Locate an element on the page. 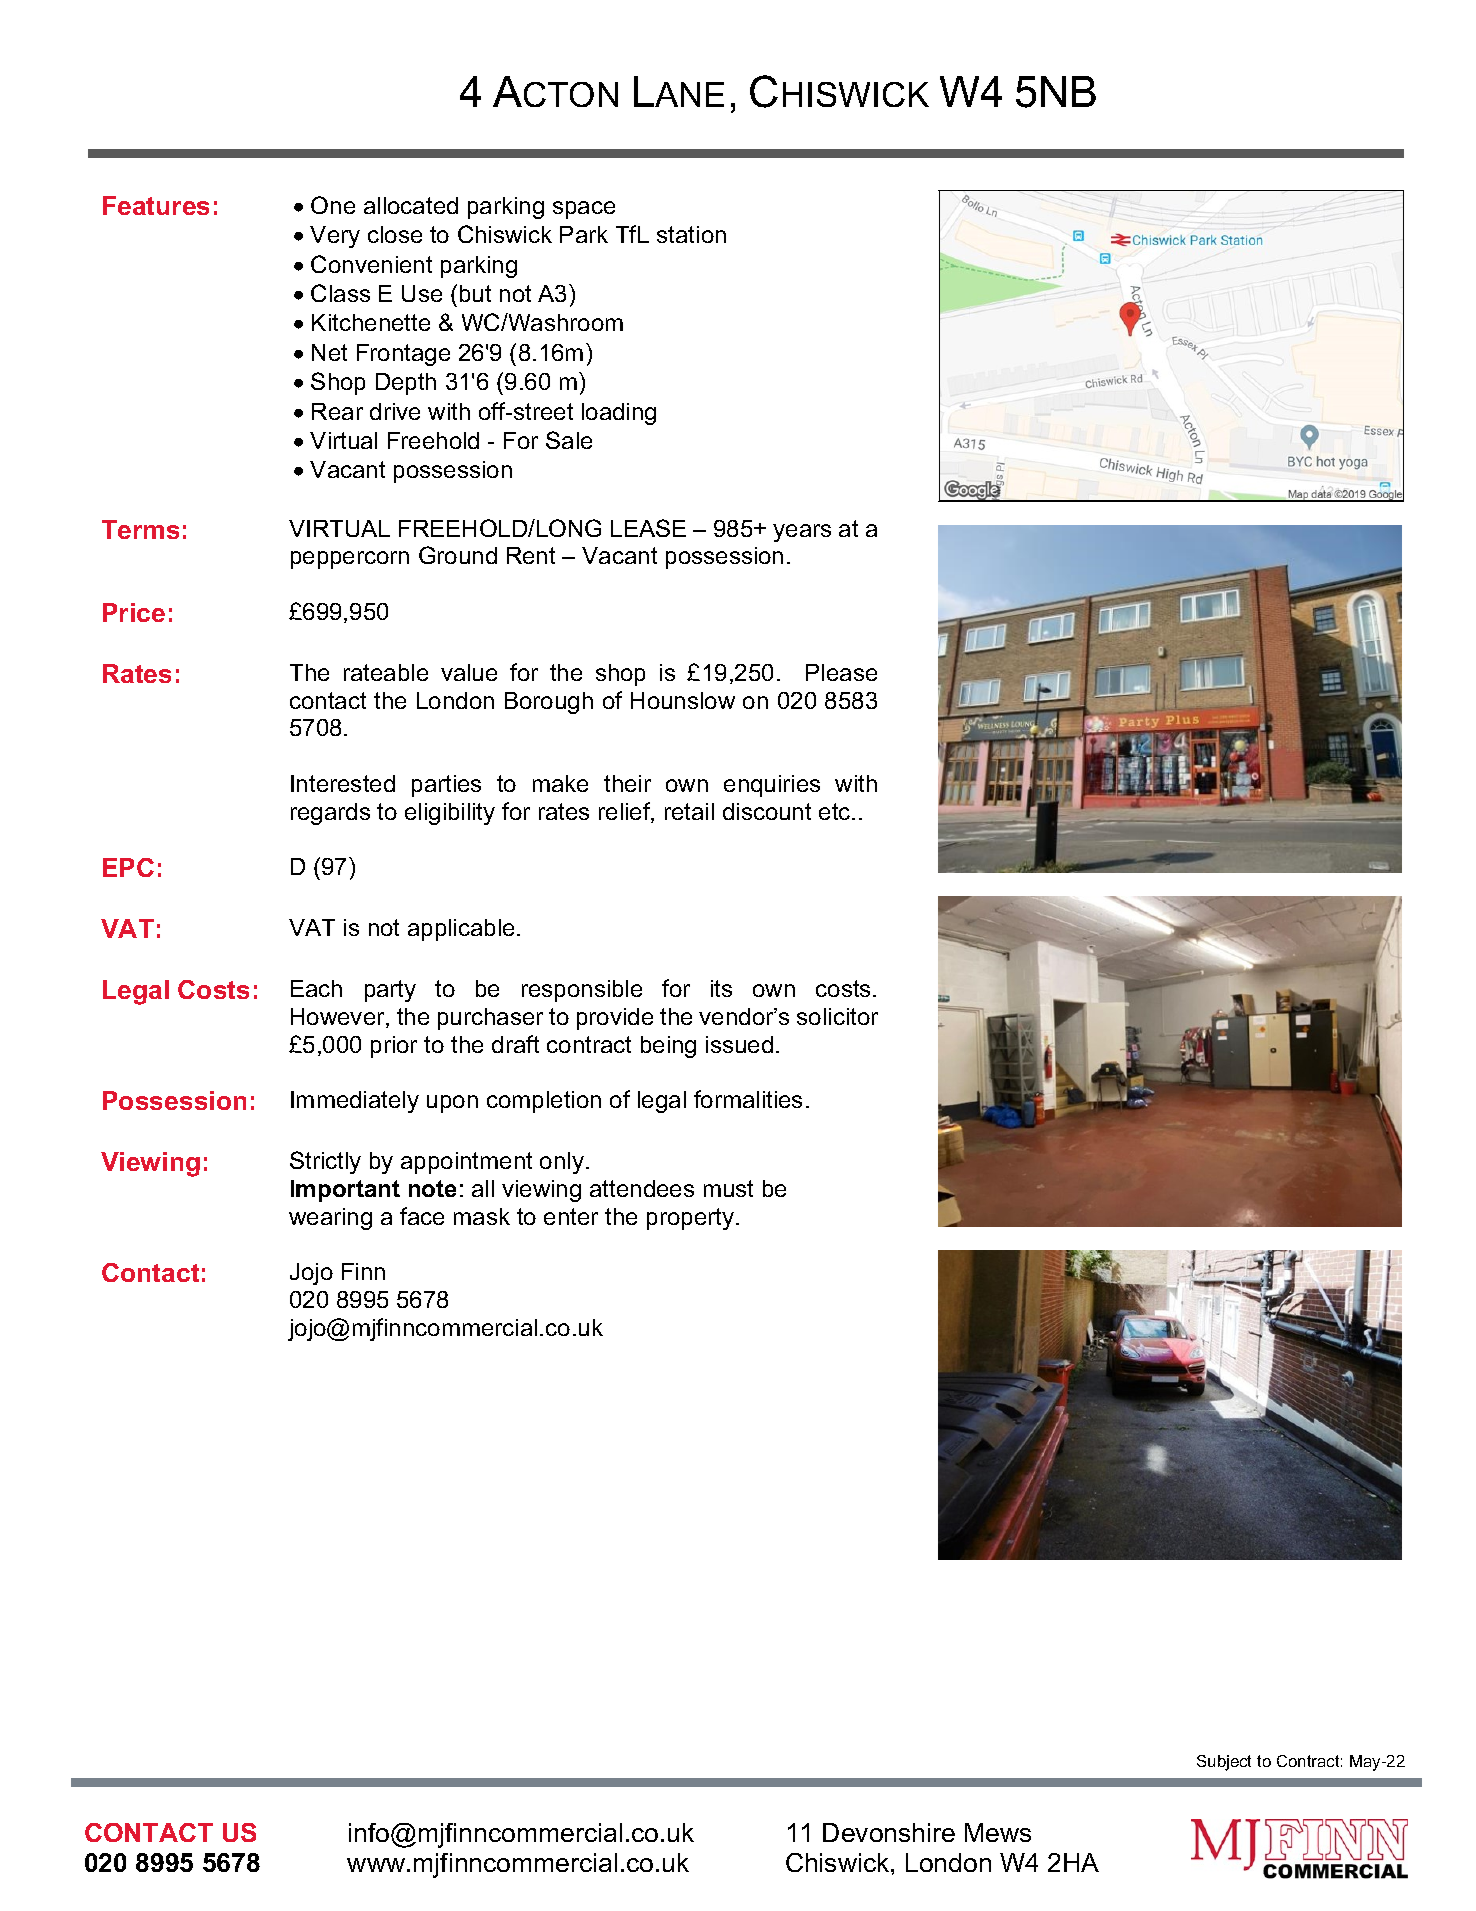  solicitor is located at coordinates (837, 1016).
